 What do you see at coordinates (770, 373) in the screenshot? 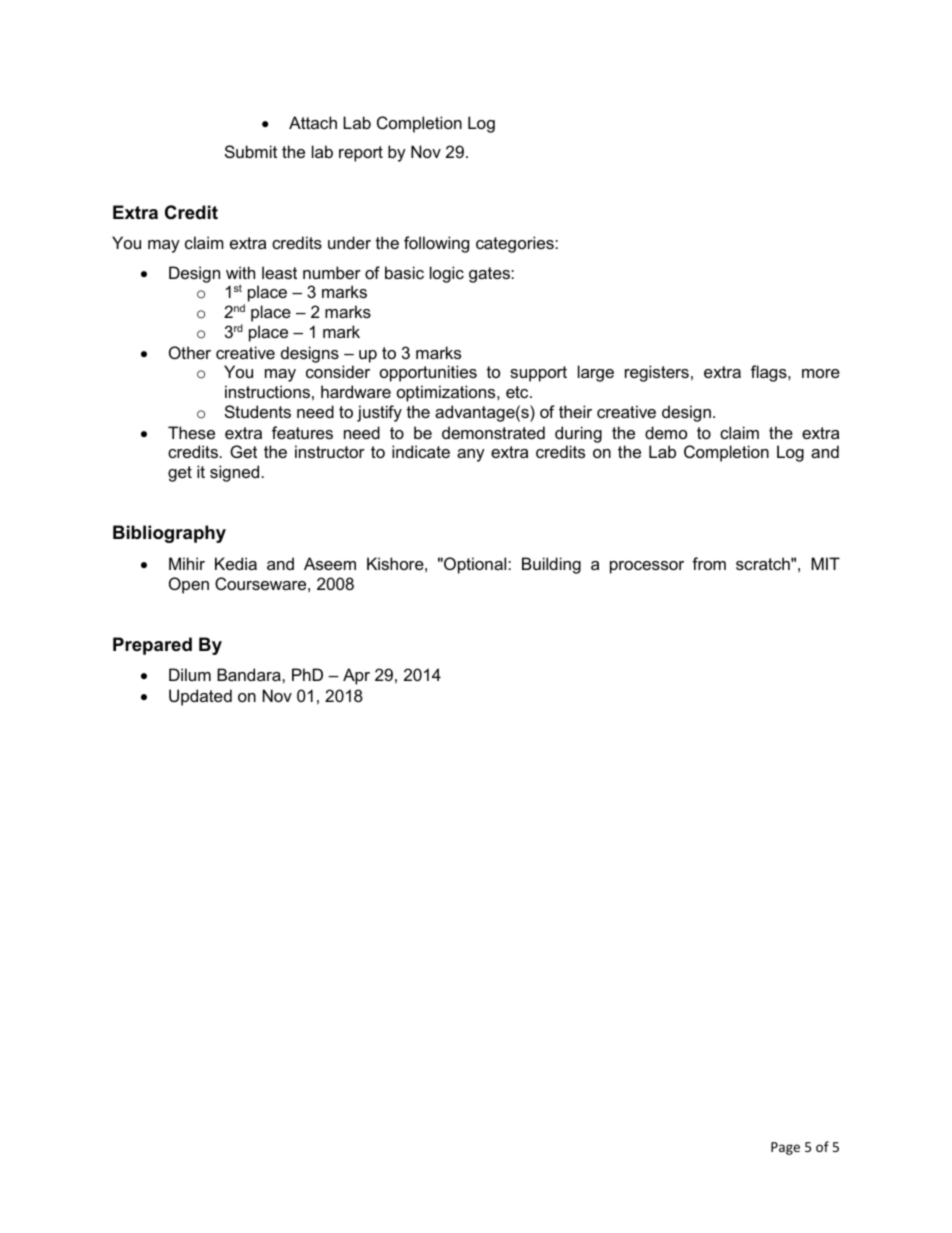
I see `flags` at bounding box center [770, 373].
